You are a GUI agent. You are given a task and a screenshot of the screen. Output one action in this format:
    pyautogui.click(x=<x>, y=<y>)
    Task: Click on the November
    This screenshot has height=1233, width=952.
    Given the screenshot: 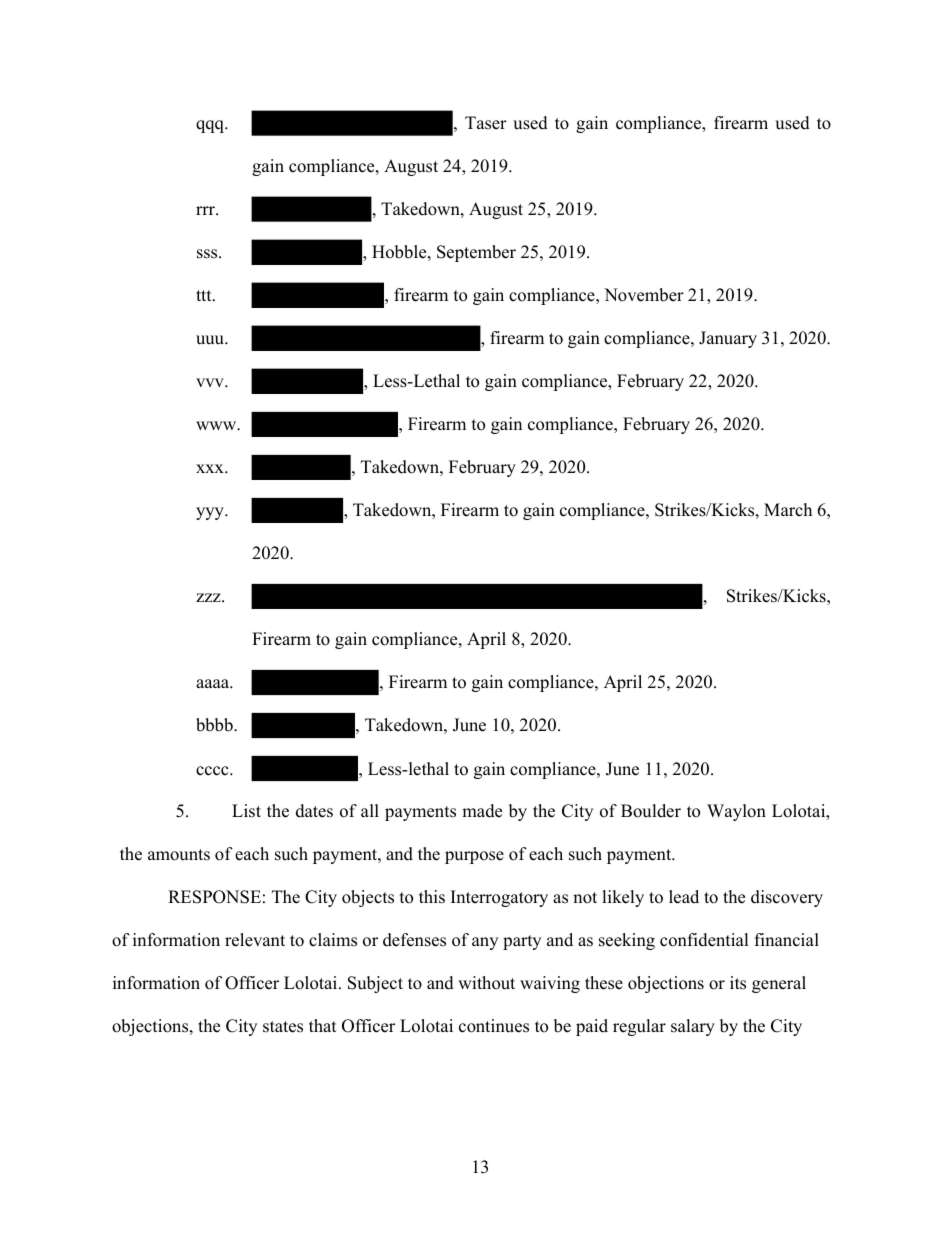 What is the action you would take?
    pyautogui.click(x=644, y=295)
